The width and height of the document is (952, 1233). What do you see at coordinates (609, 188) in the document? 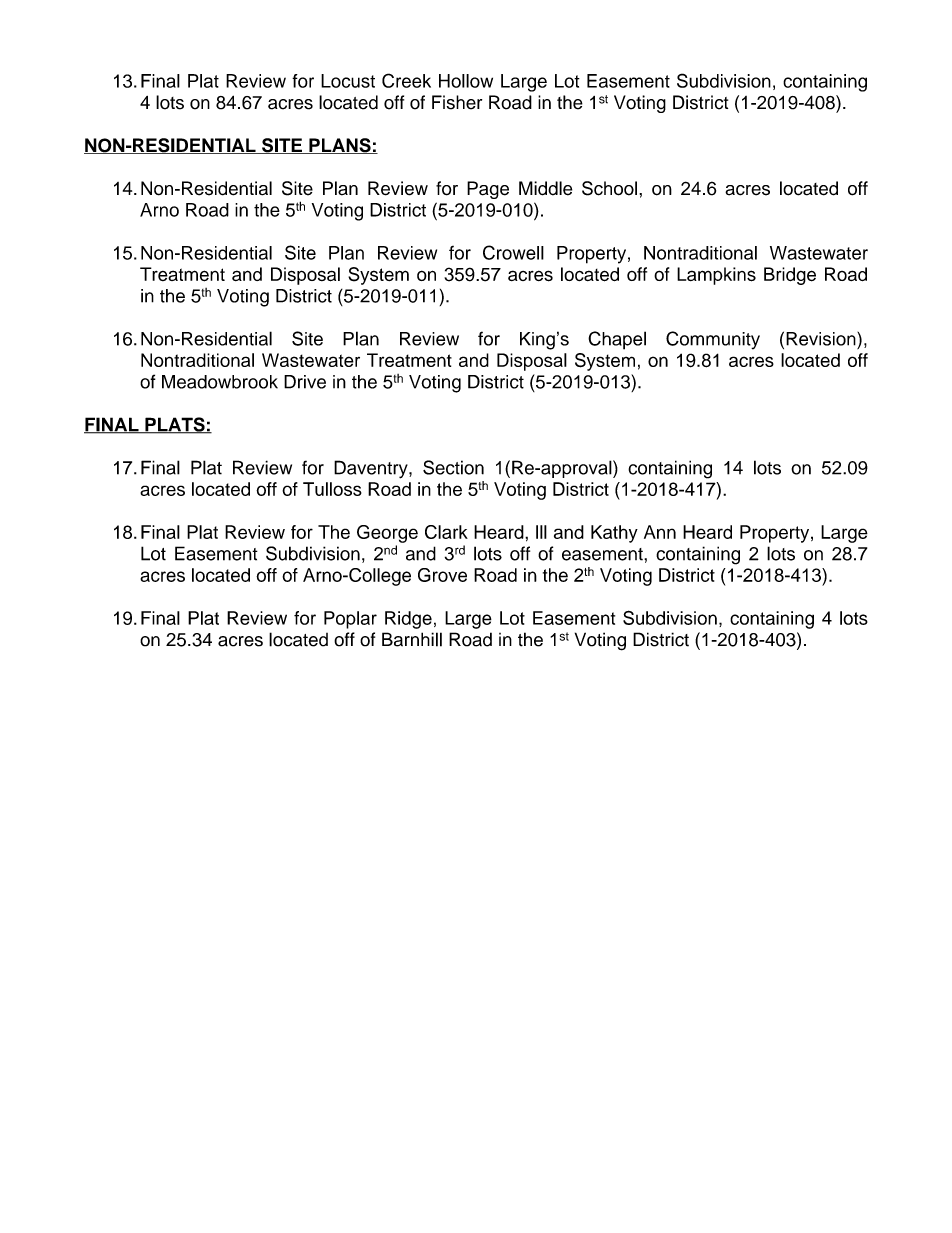
I see `School` at bounding box center [609, 188].
